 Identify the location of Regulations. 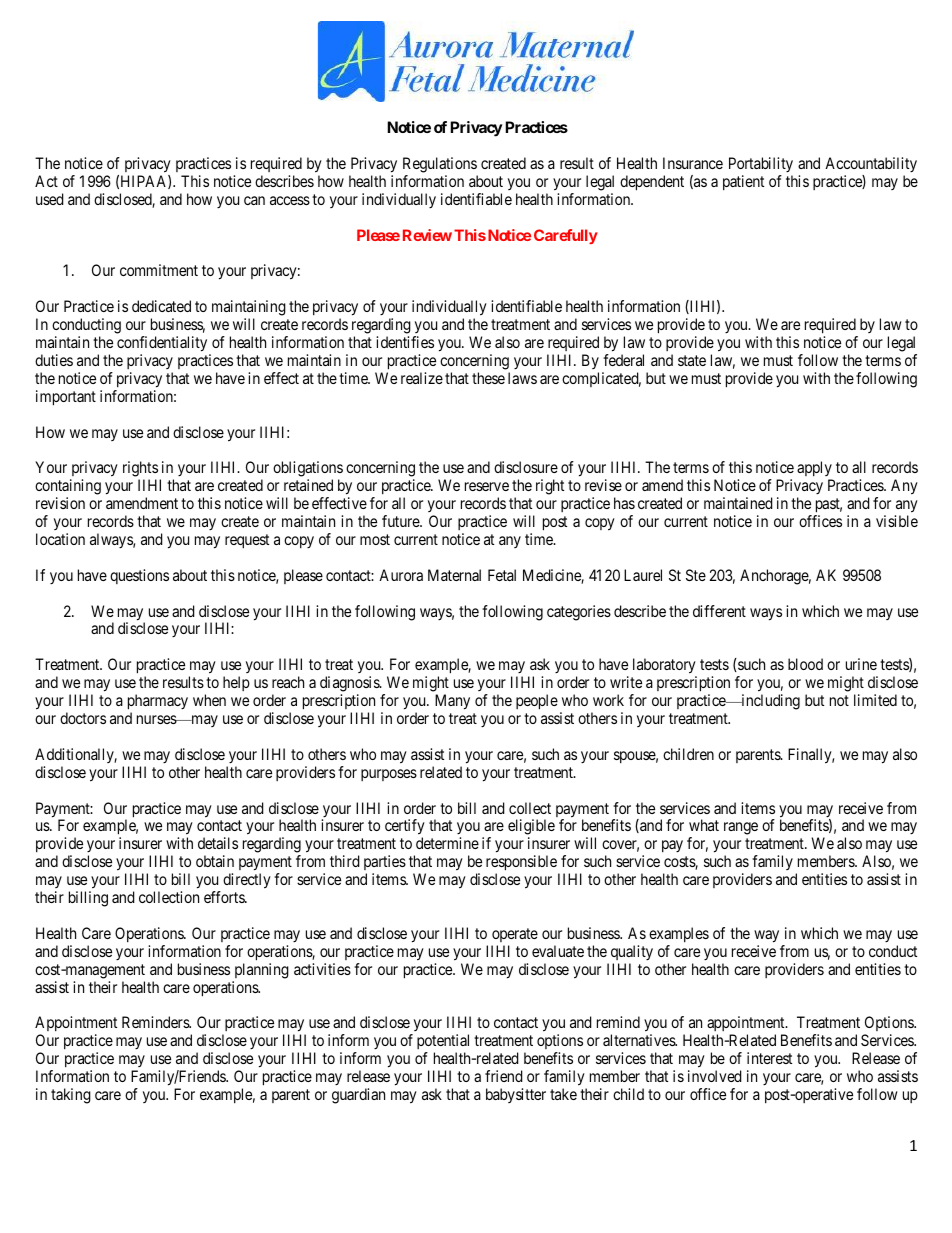
(440, 165).
